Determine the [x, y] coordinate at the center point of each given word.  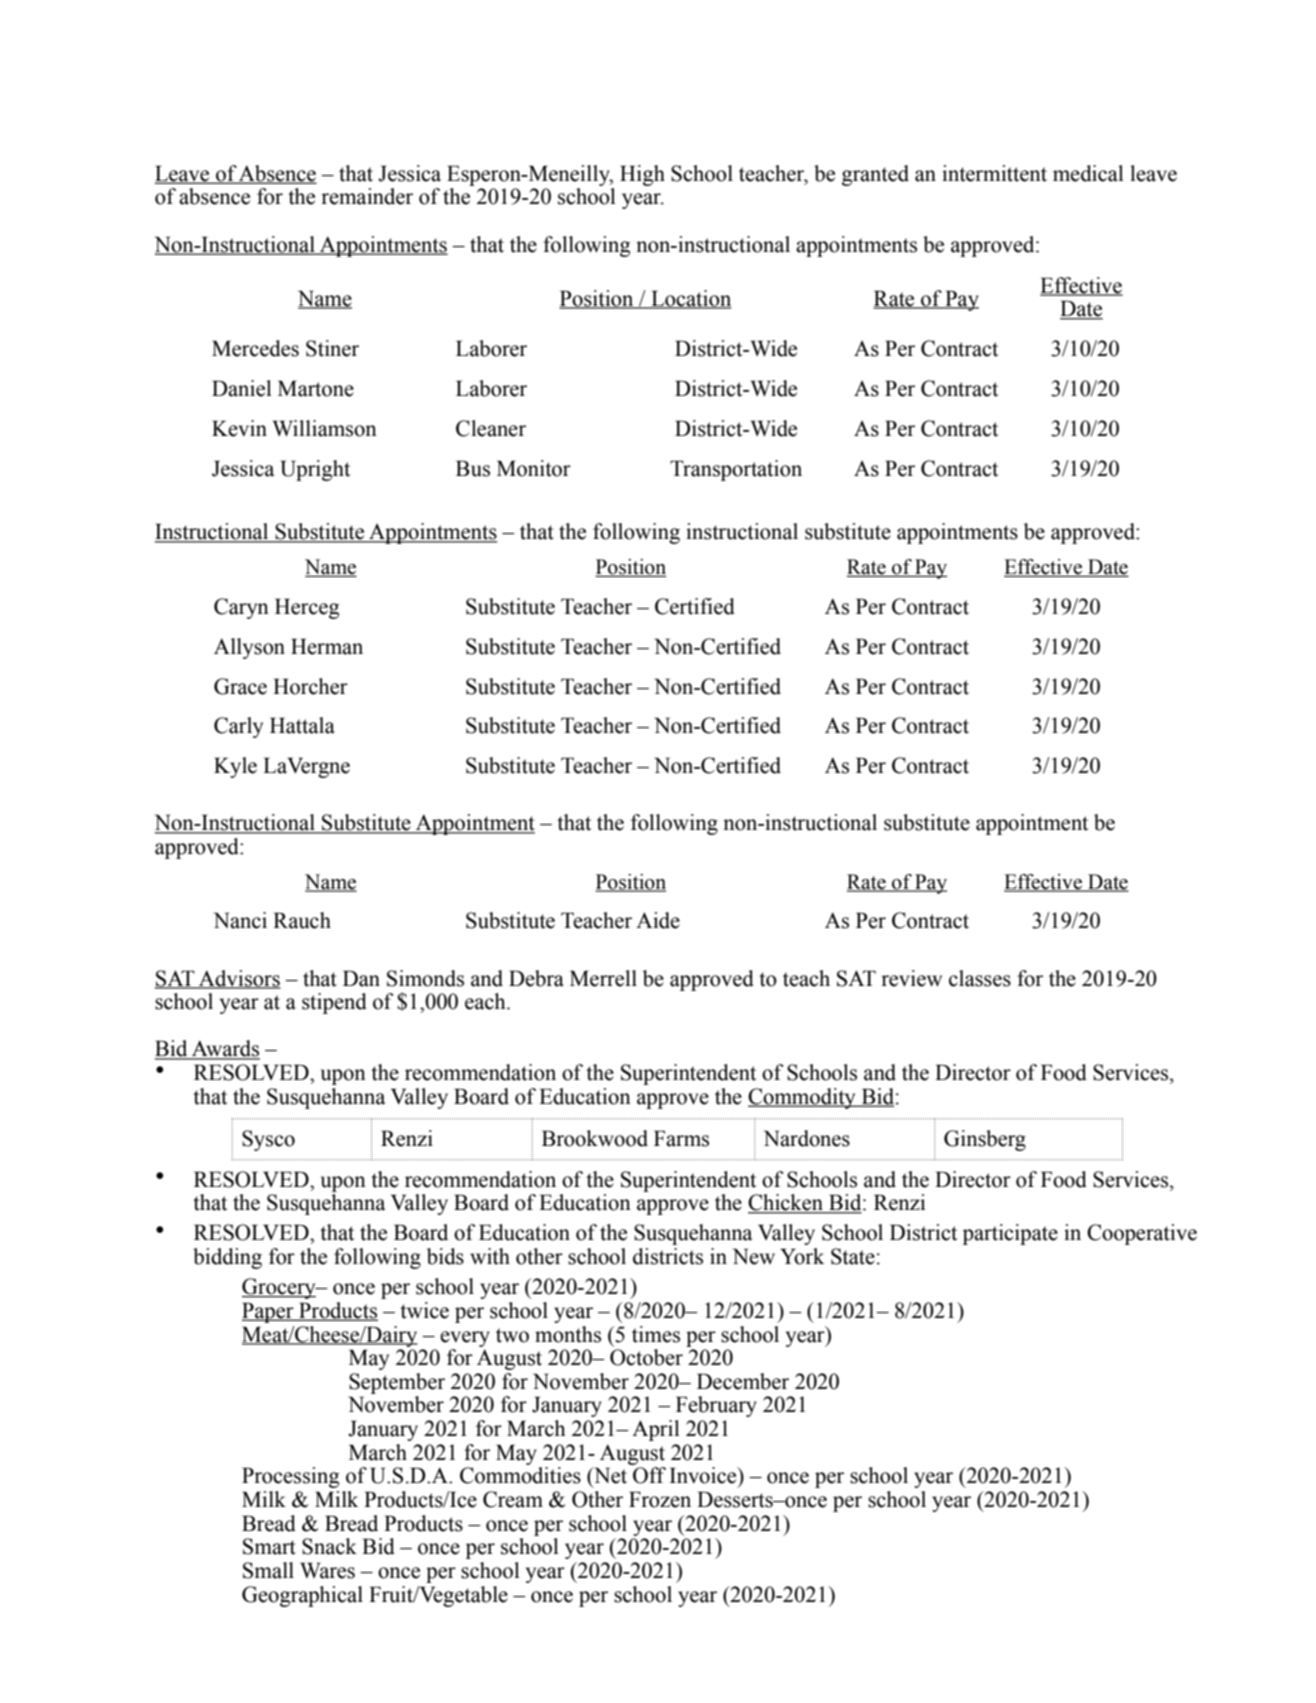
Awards [225, 1049]
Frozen [660, 1499]
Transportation [736, 470]
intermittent [994, 173]
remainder [367, 196]
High [642, 175]
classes [980, 978]
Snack [329, 1546]
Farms [681, 1138]
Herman [327, 646]
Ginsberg [985, 1140]
